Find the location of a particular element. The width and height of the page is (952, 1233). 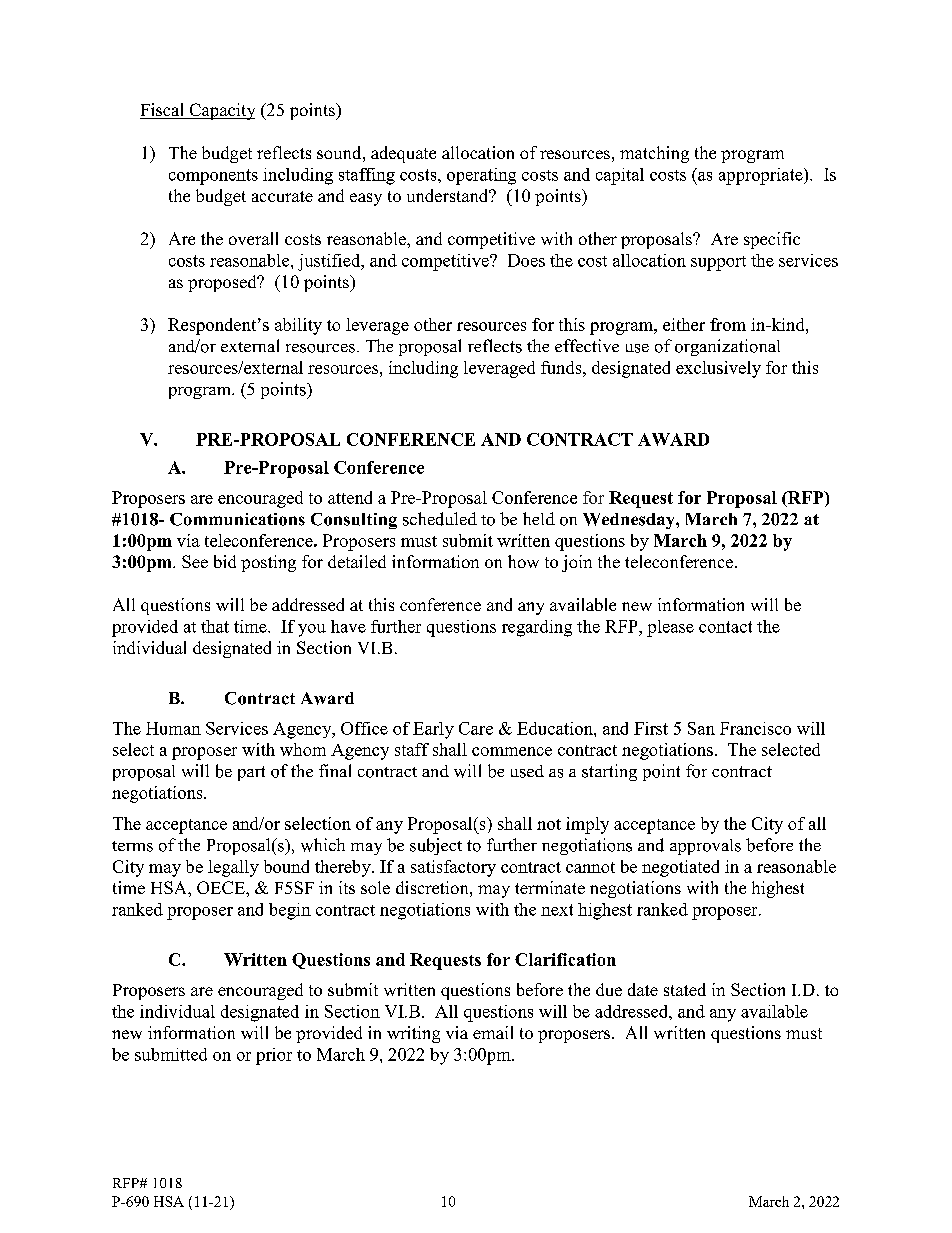

components is located at coordinates (213, 177).
